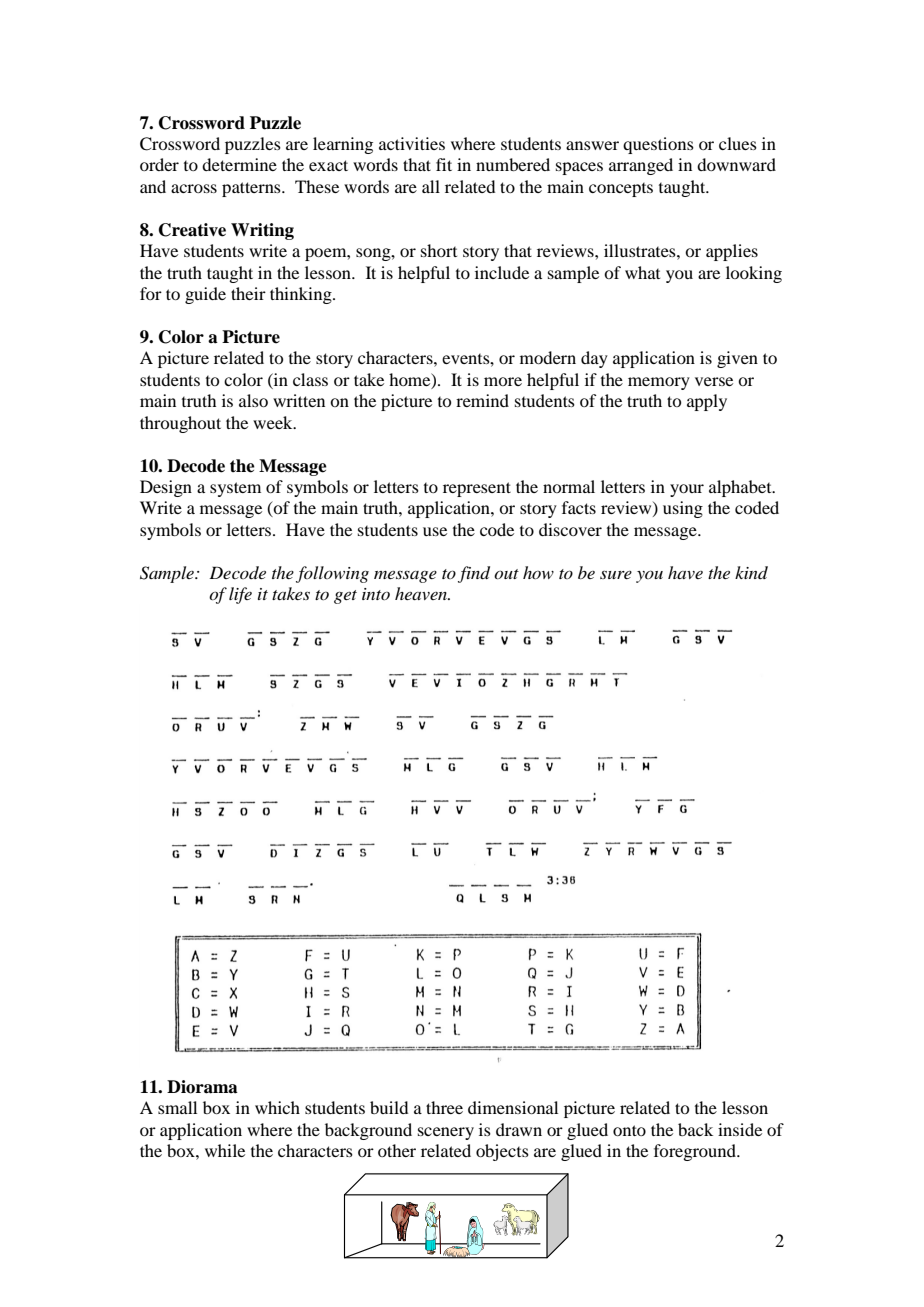  What do you see at coordinates (240, 595) in the screenshot?
I see `life` at bounding box center [240, 595].
